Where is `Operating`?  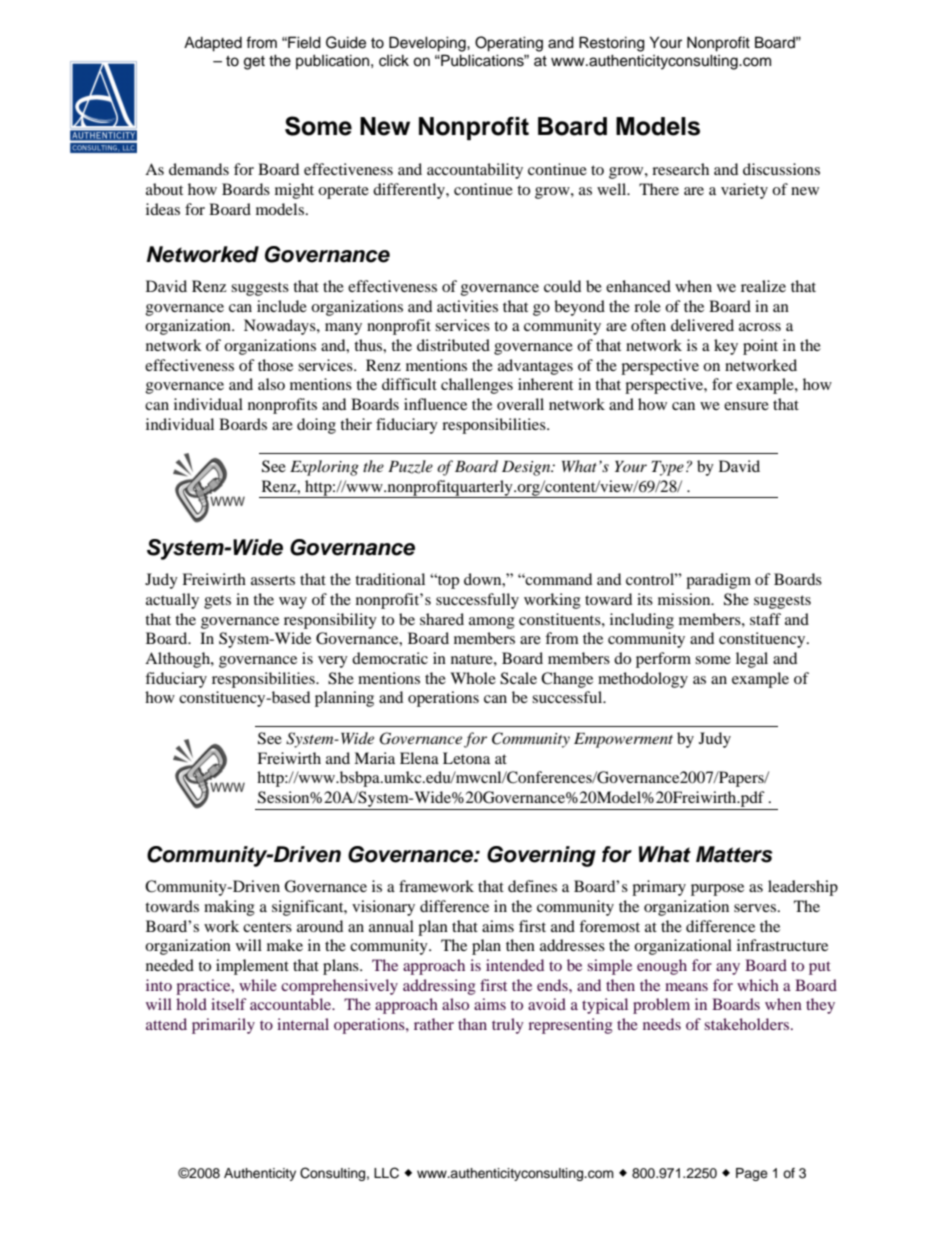 Operating is located at coordinates (509, 44).
